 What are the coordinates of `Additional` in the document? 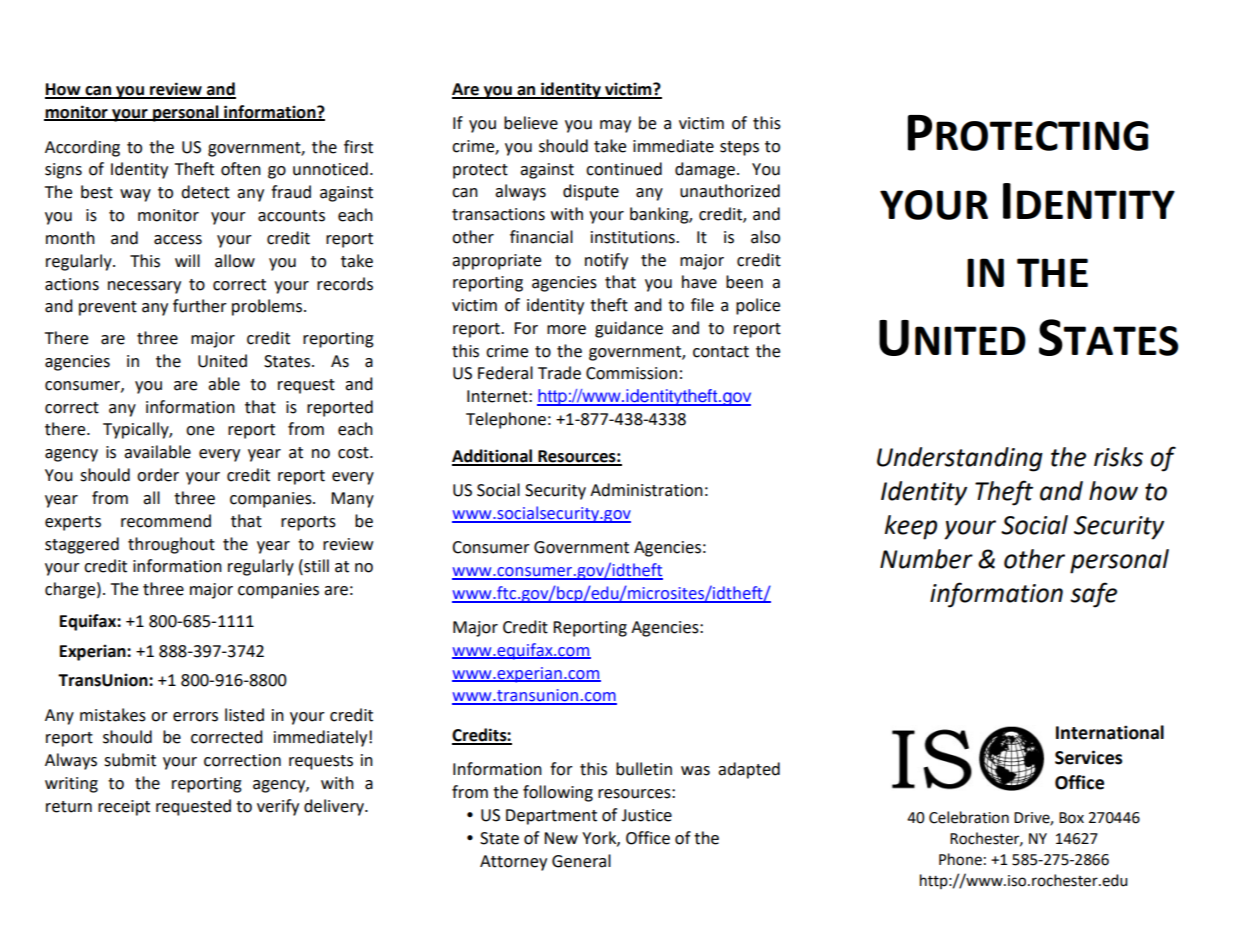 It's located at (493, 457).
